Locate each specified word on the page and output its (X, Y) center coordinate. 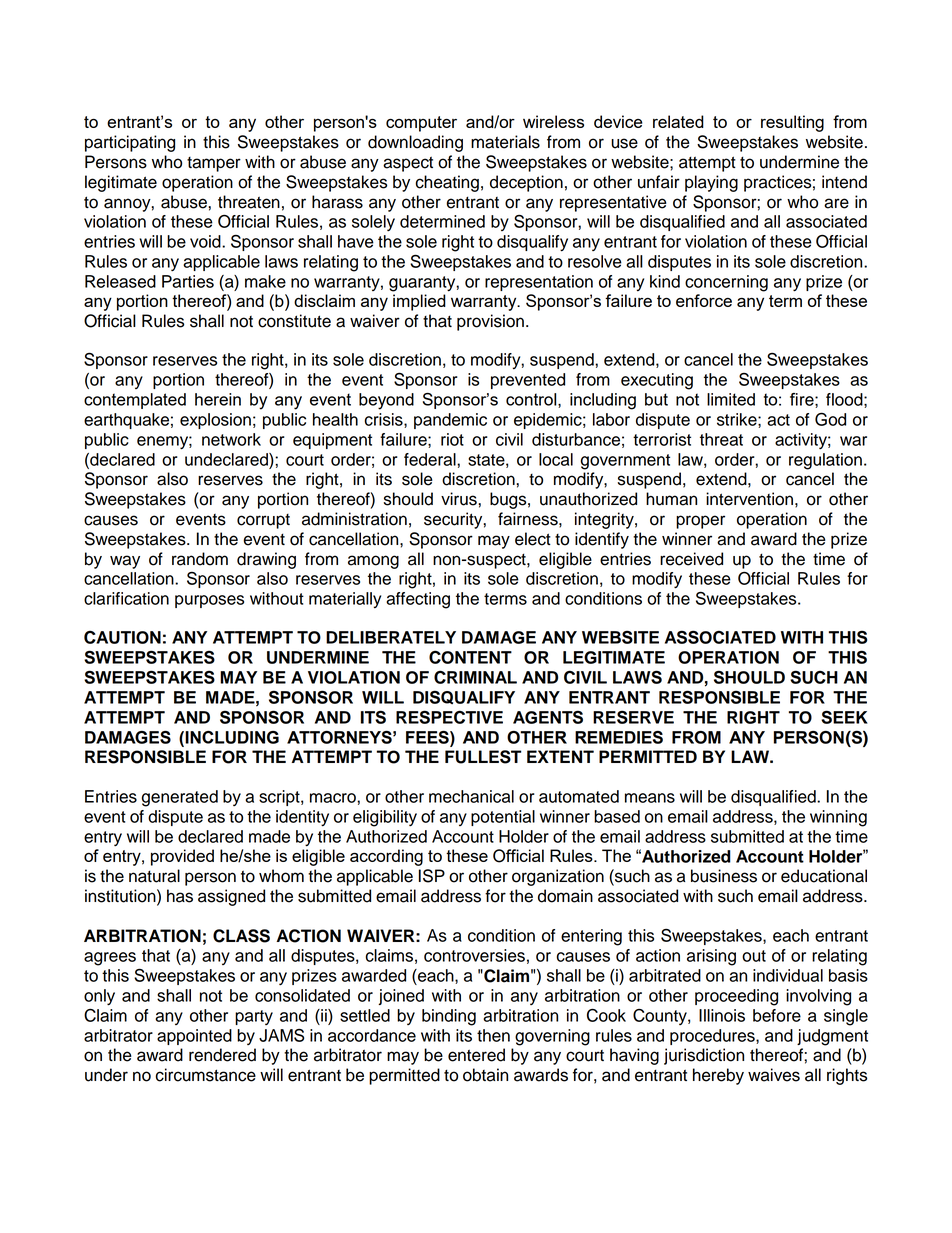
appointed (194, 1037)
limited (731, 399)
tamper (214, 164)
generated (180, 798)
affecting (418, 600)
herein (218, 399)
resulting (792, 123)
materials (505, 142)
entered (476, 1055)
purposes (209, 601)
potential (503, 818)
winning (838, 818)
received (691, 559)
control (532, 400)
